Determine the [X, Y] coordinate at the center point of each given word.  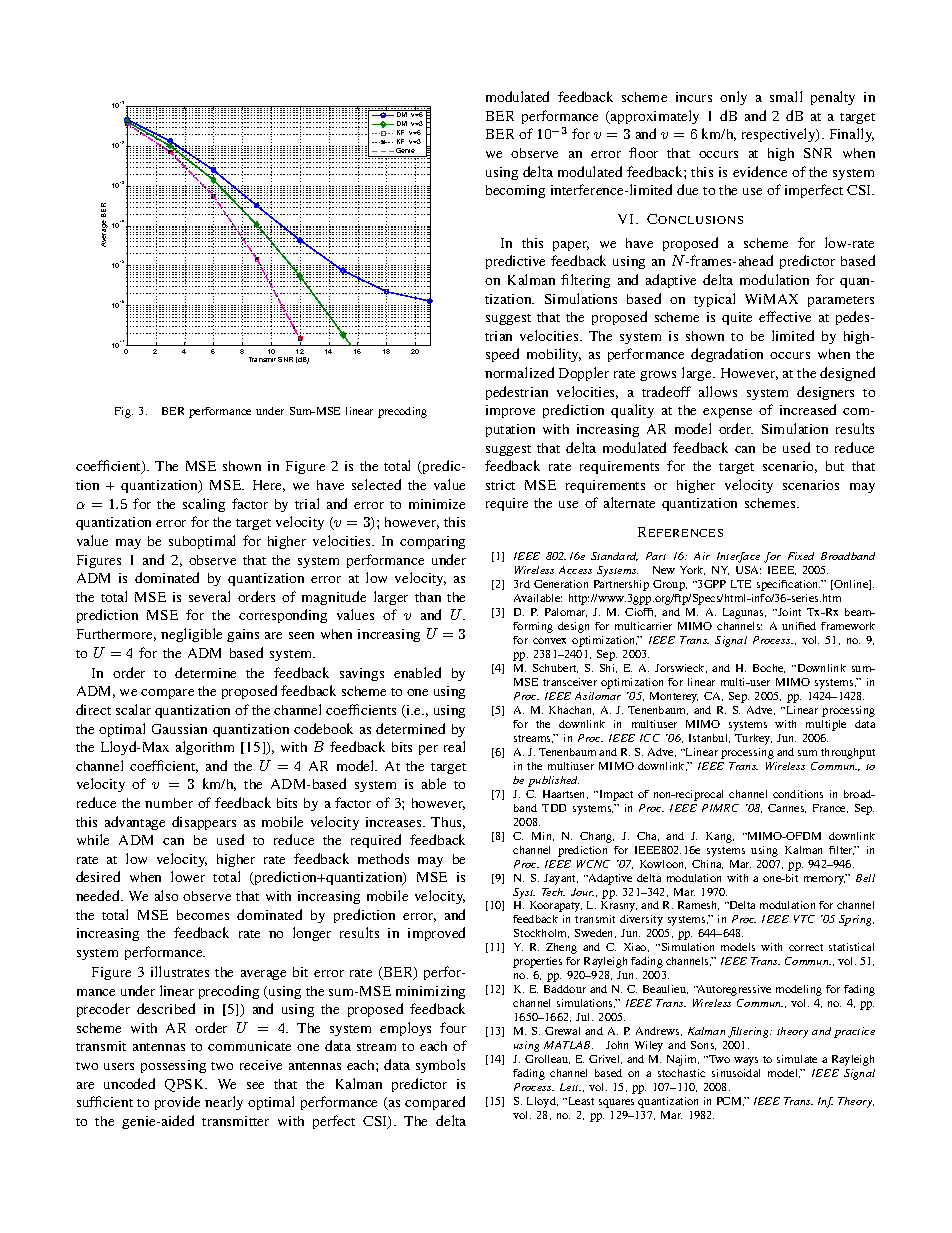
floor [643, 152]
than [428, 597]
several [209, 596]
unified [799, 626]
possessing [173, 1066]
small [786, 96]
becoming [515, 191]
